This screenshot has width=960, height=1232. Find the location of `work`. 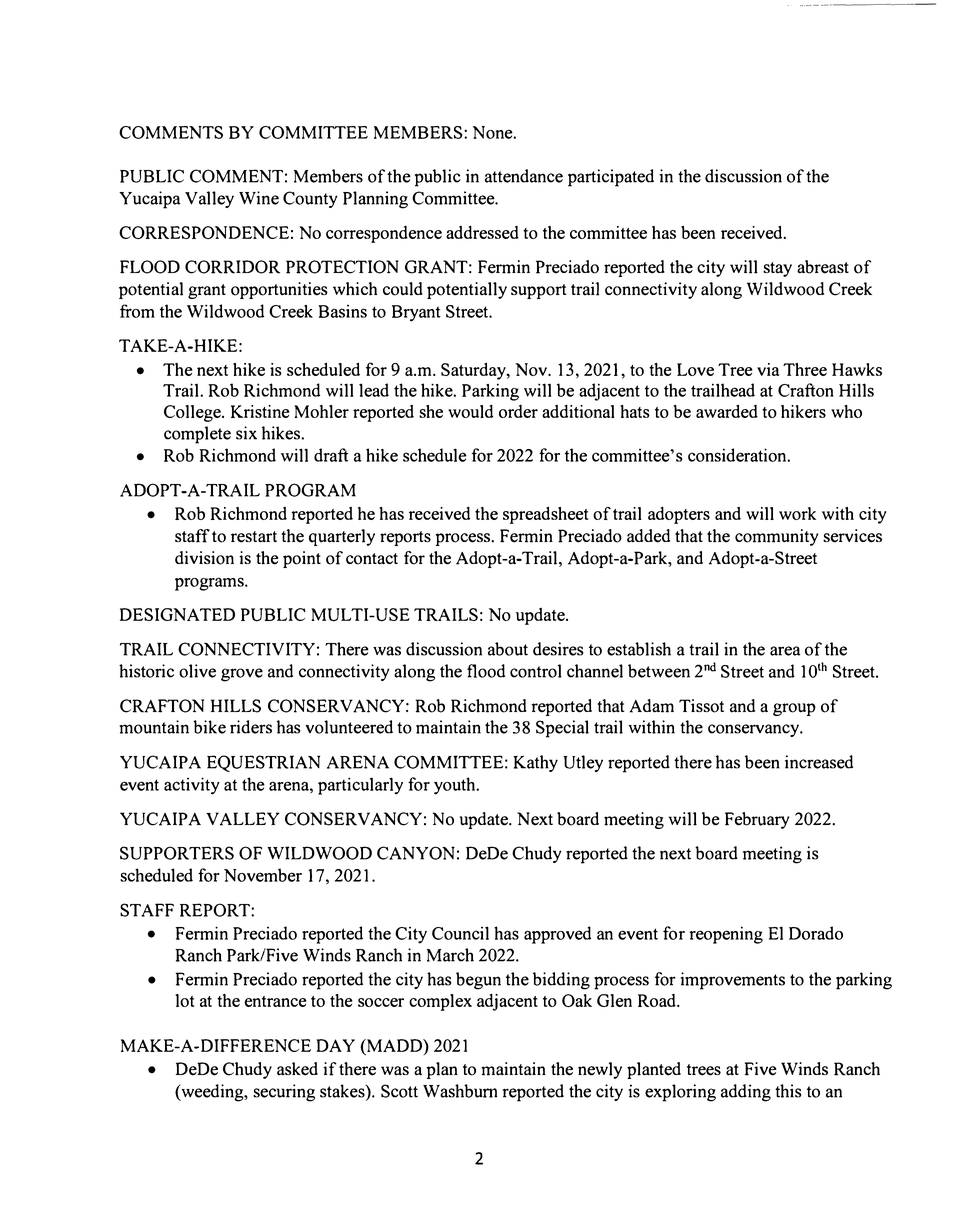

work is located at coordinates (797, 513).
